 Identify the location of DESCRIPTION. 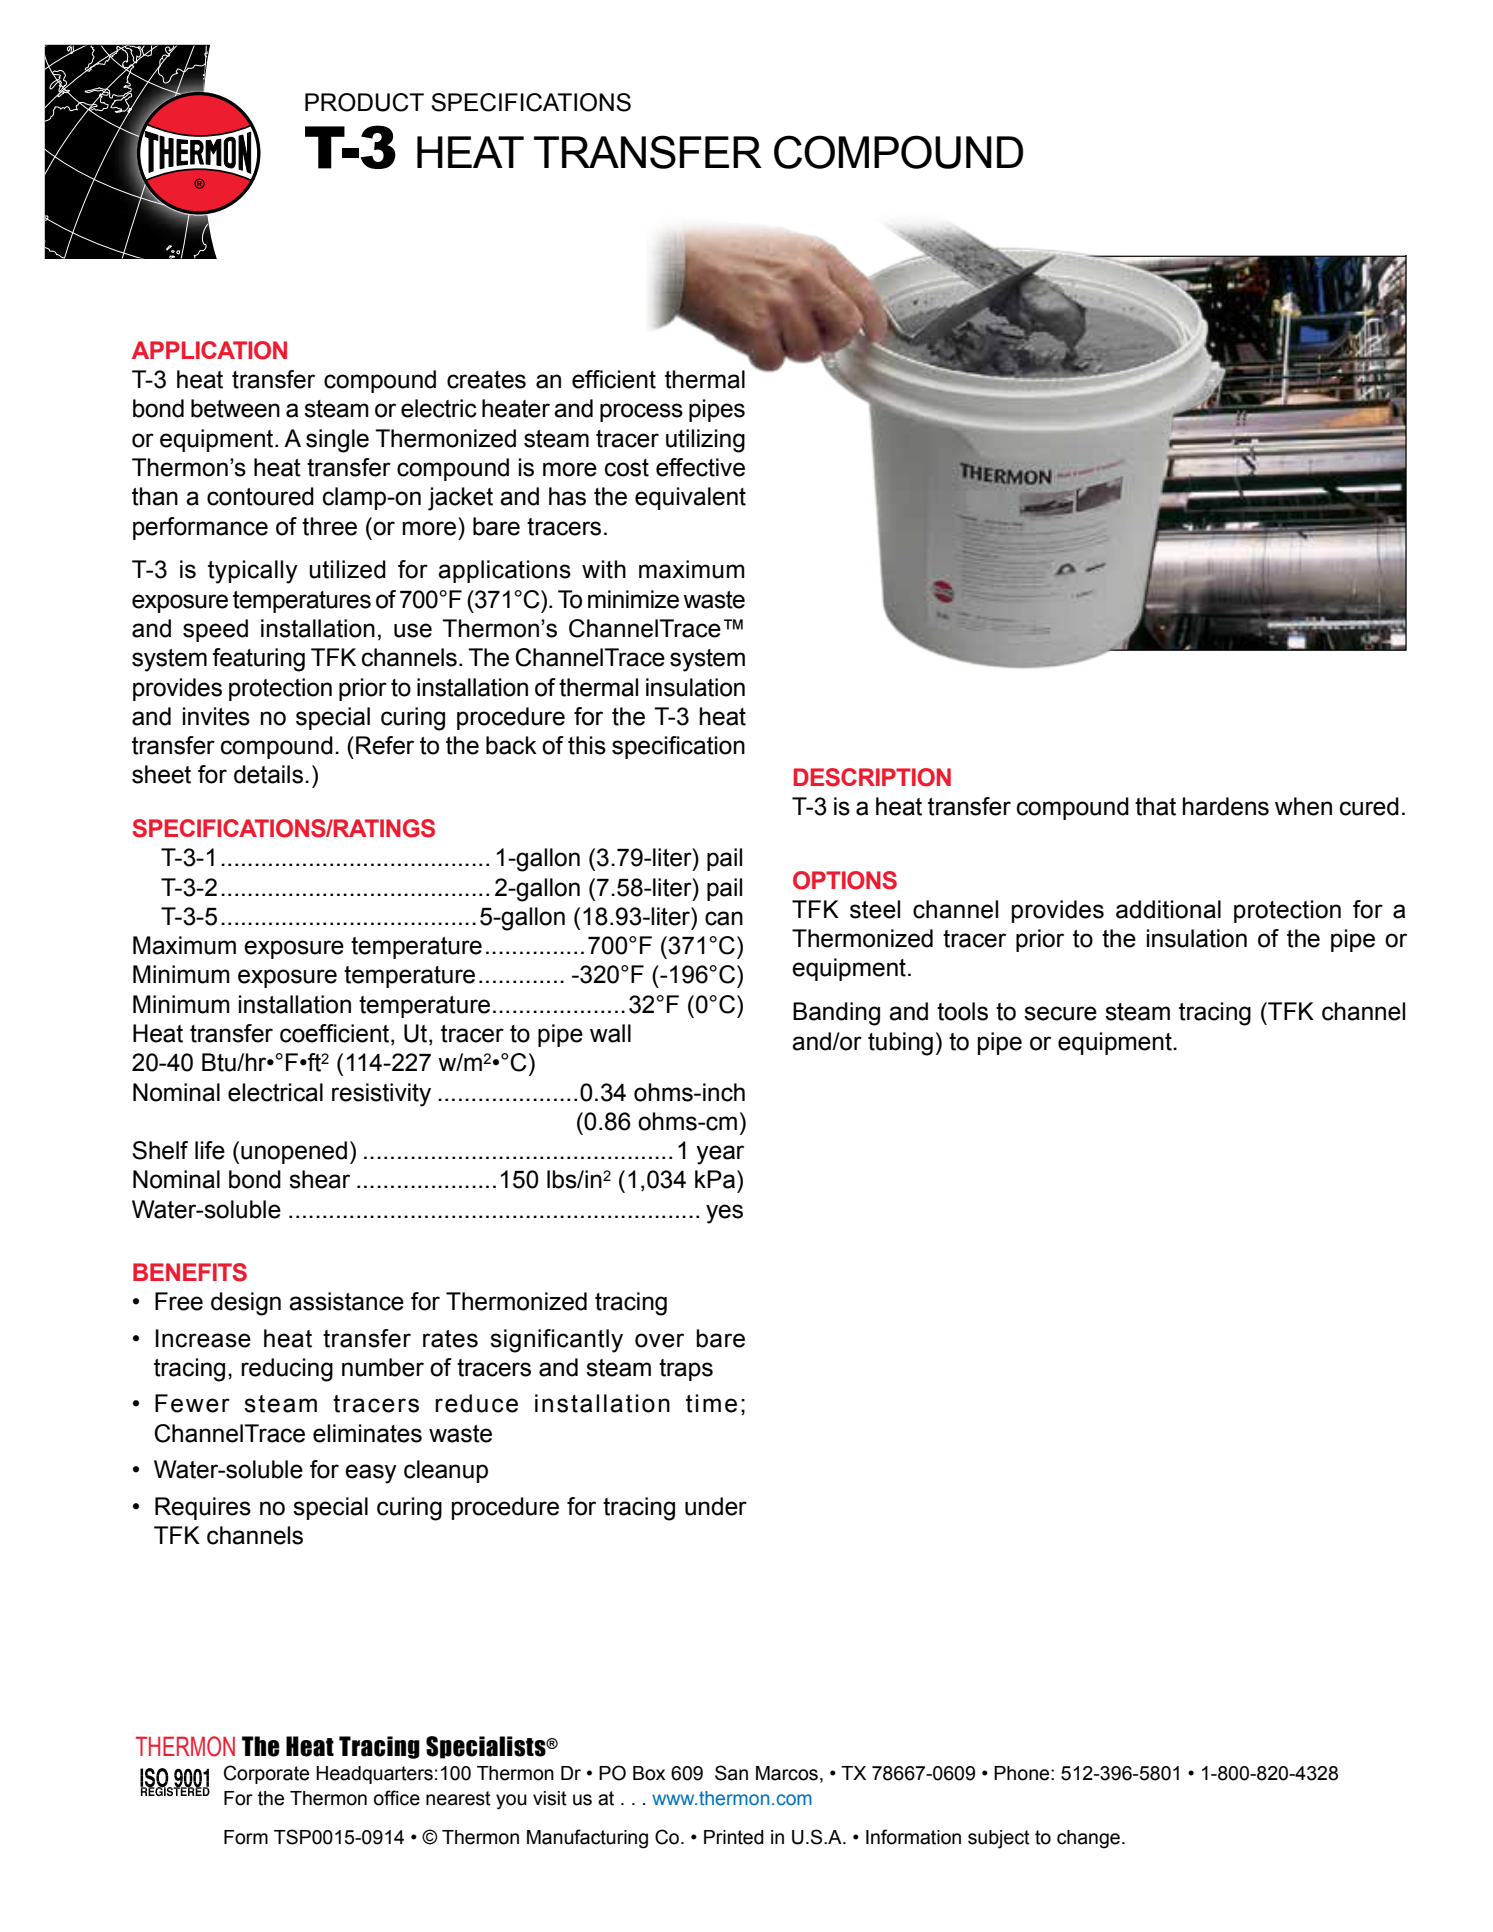
(872, 777).
